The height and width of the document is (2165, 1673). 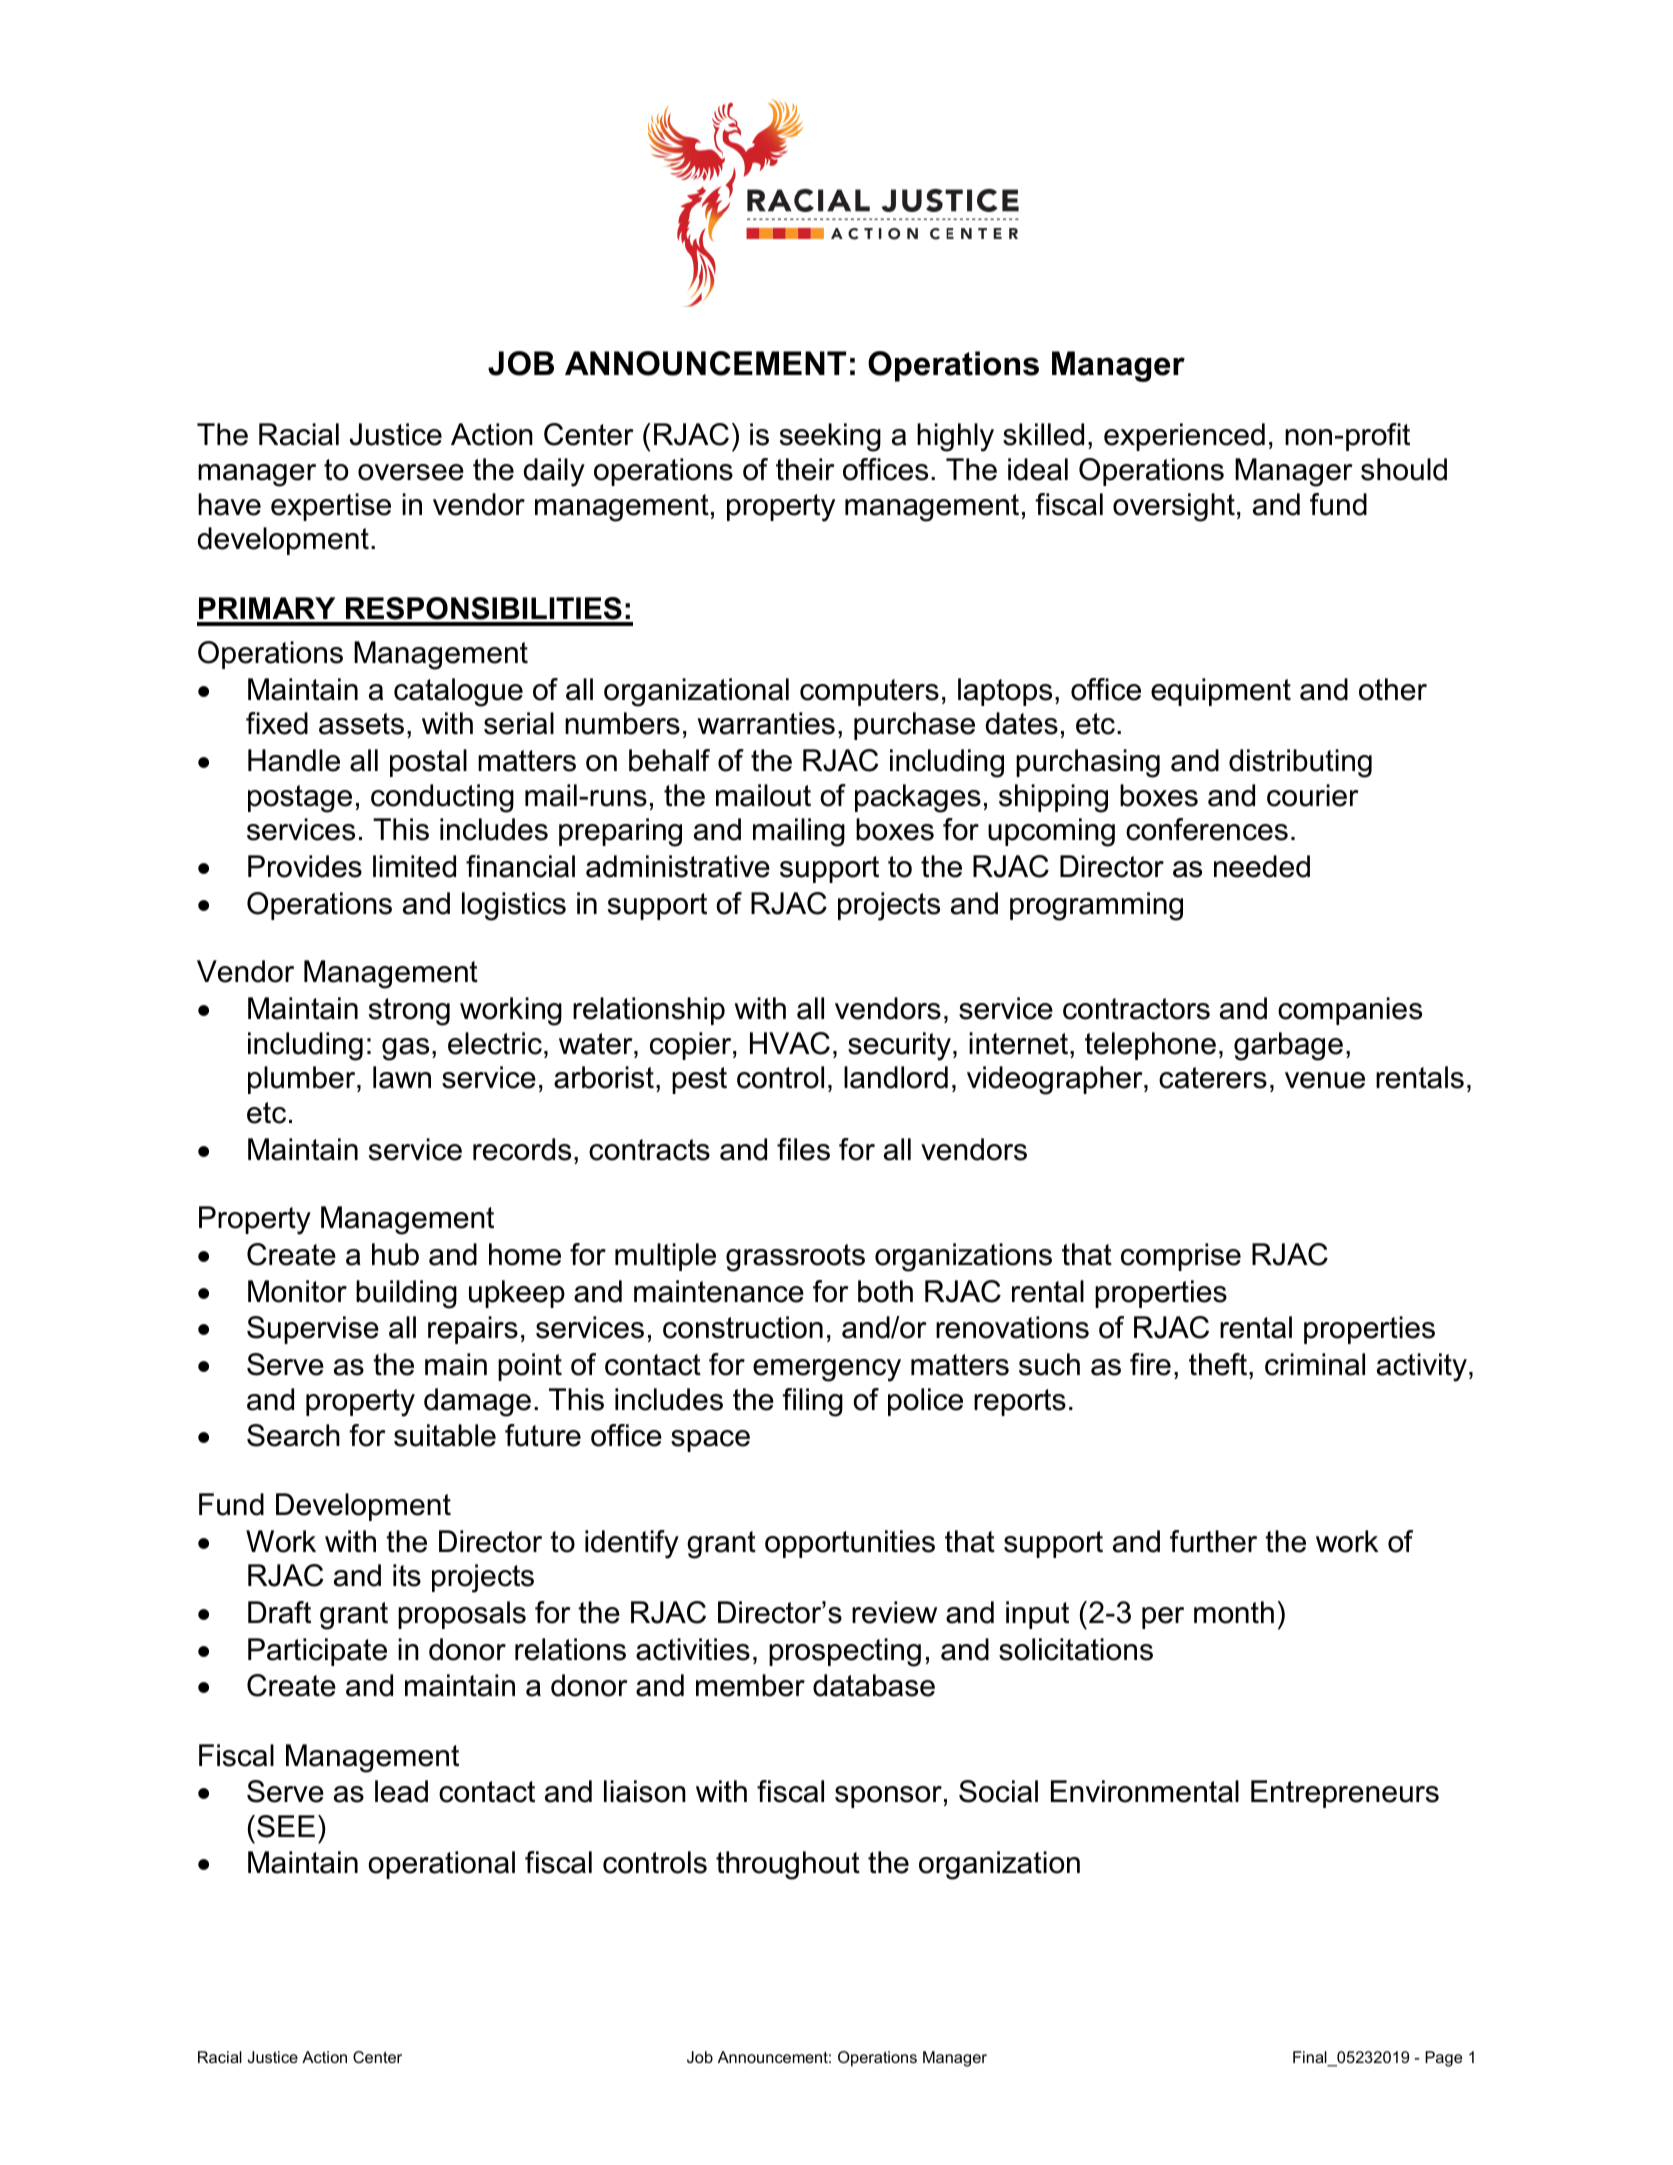 What do you see at coordinates (1404, 469) in the document?
I see `should` at bounding box center [1404, 469].
